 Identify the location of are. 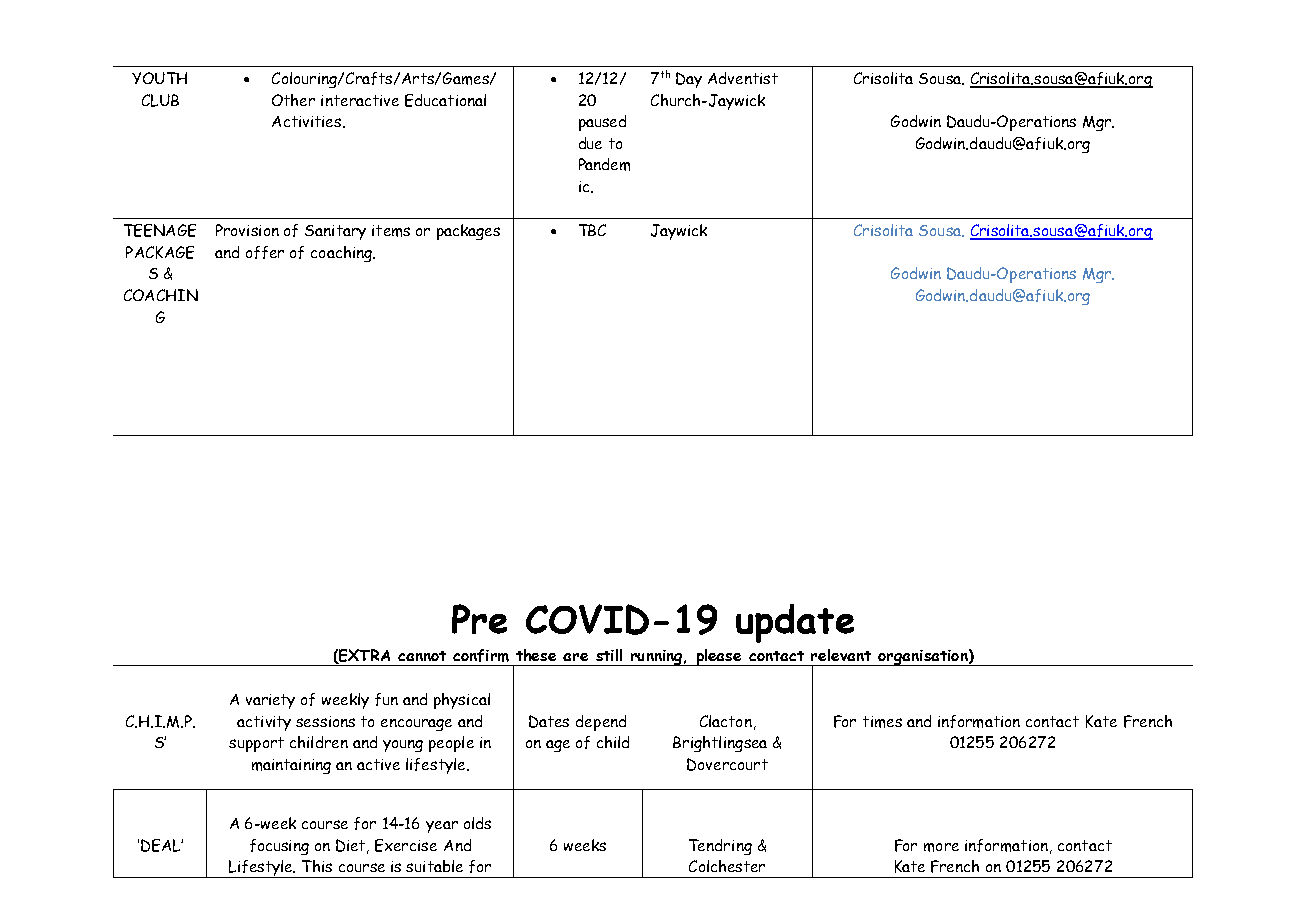
(575, 657).
